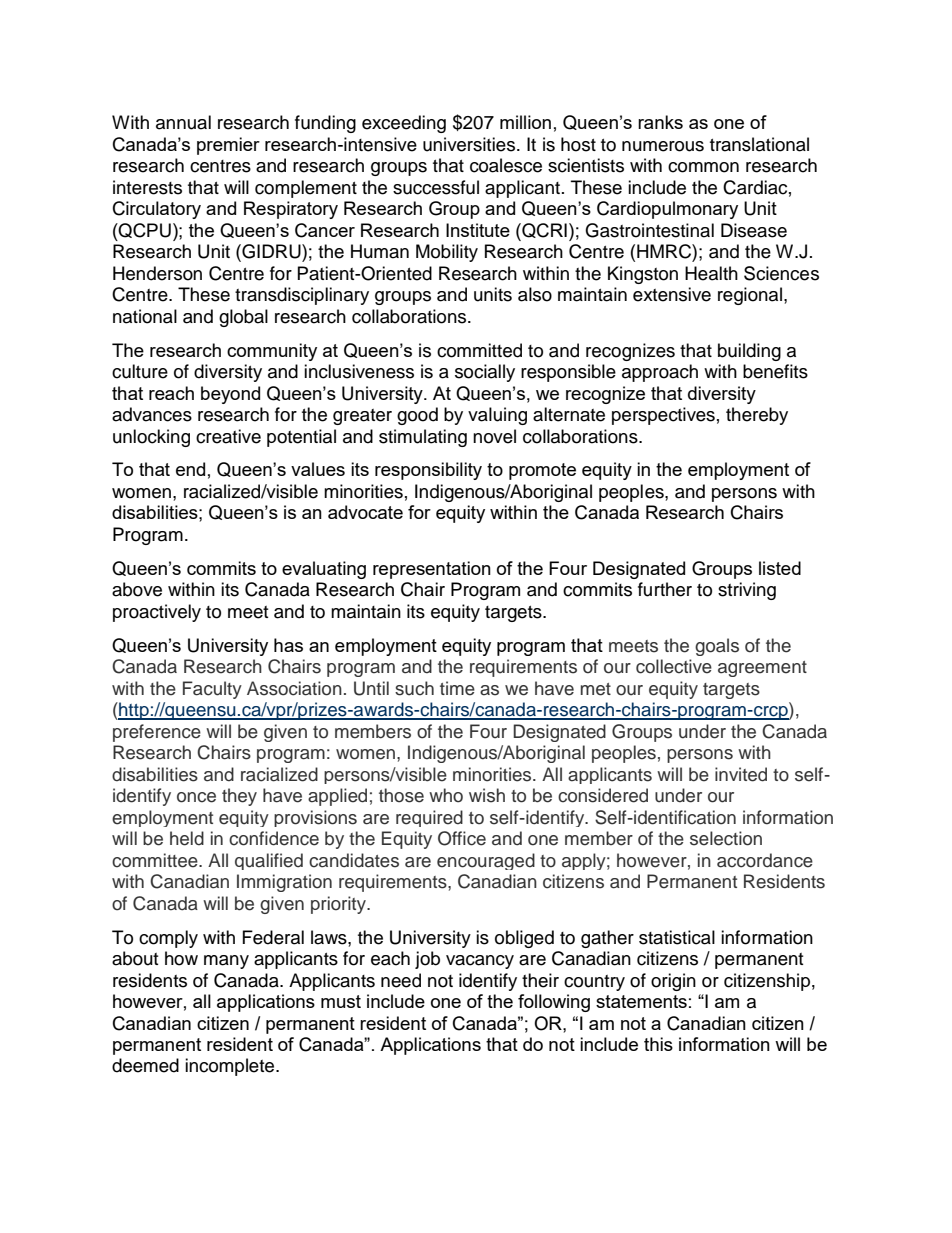 This image has height=1233, width=952. What do you see at coordinates (157, 733) in the image?
I see `preference` at bounding box center [157, 733].
